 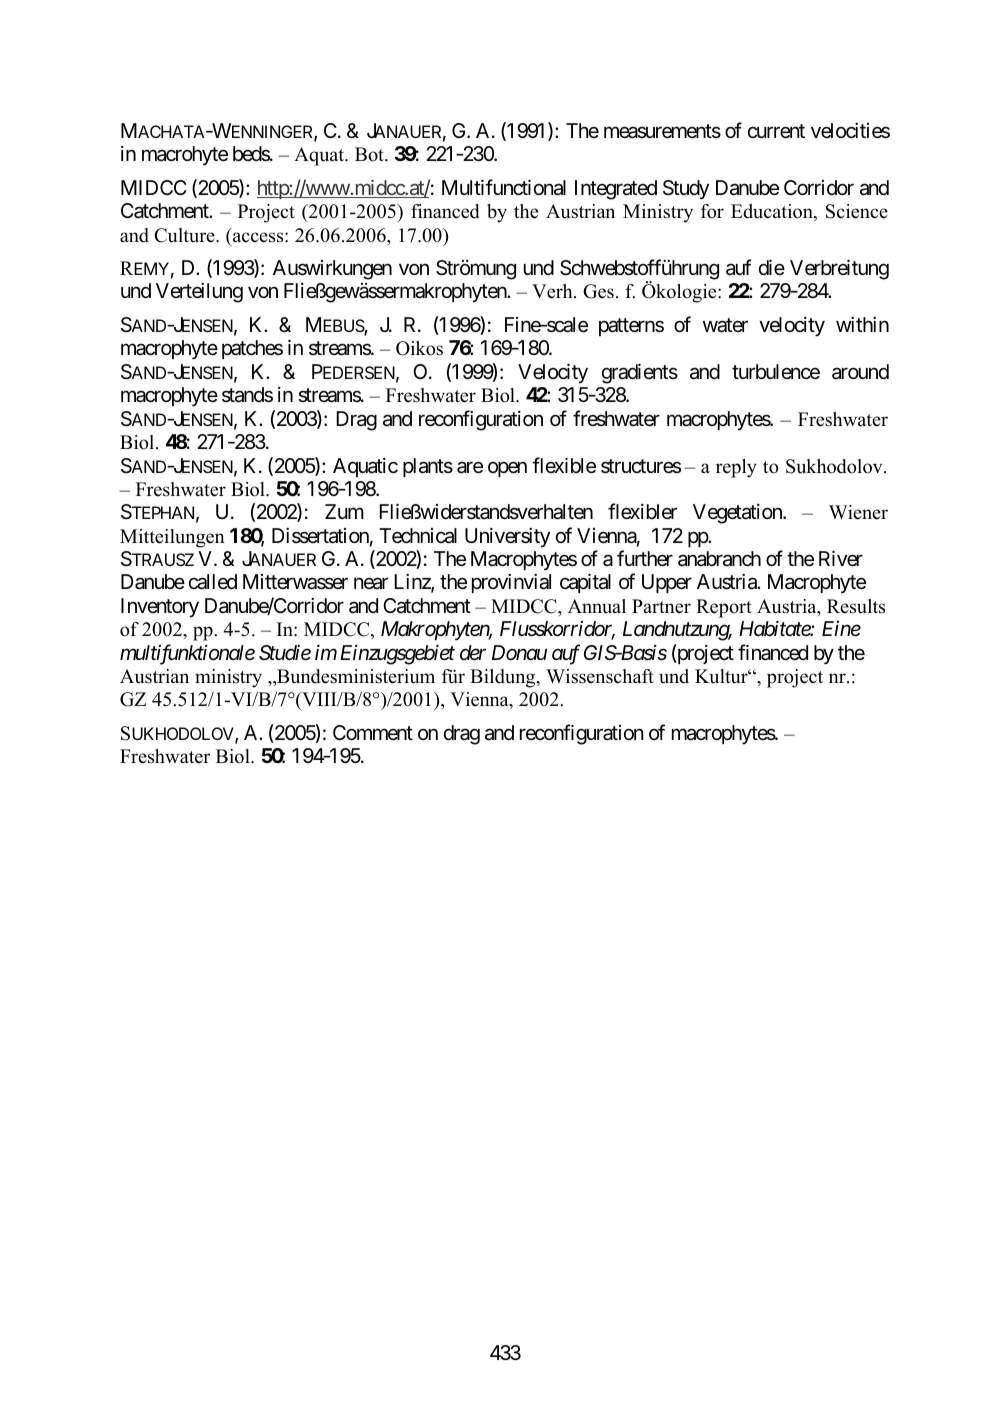 What do you see at coordinates (776, 131) in the screenshot?
I see `current` at bounding box center [776, 131].
